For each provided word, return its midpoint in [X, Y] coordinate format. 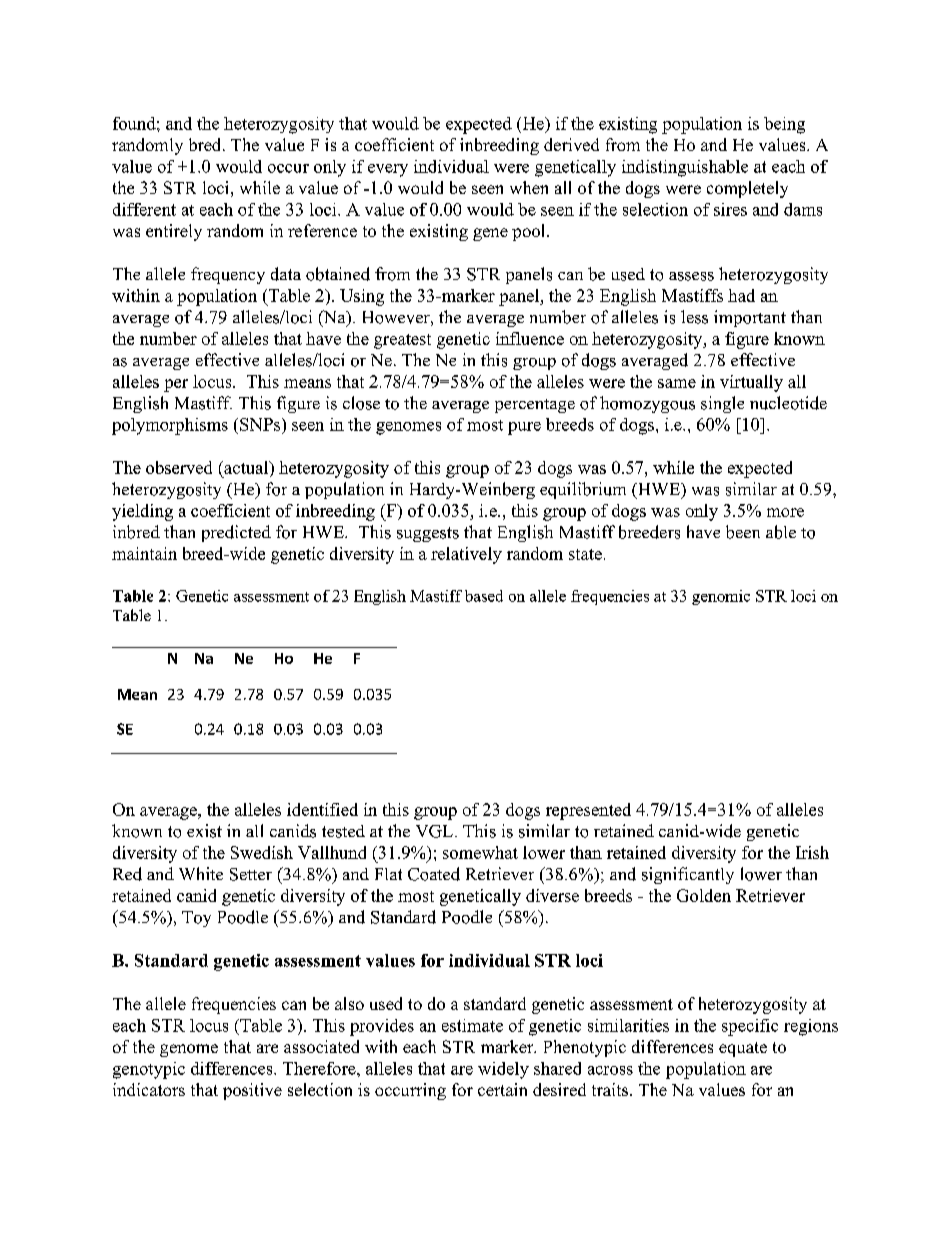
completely [747, 189]
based [484, 596]
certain [502, 1089]
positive [252, 1091]
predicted [236, 533]
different [144, 209]
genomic [721, 597]
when [529, 187]
